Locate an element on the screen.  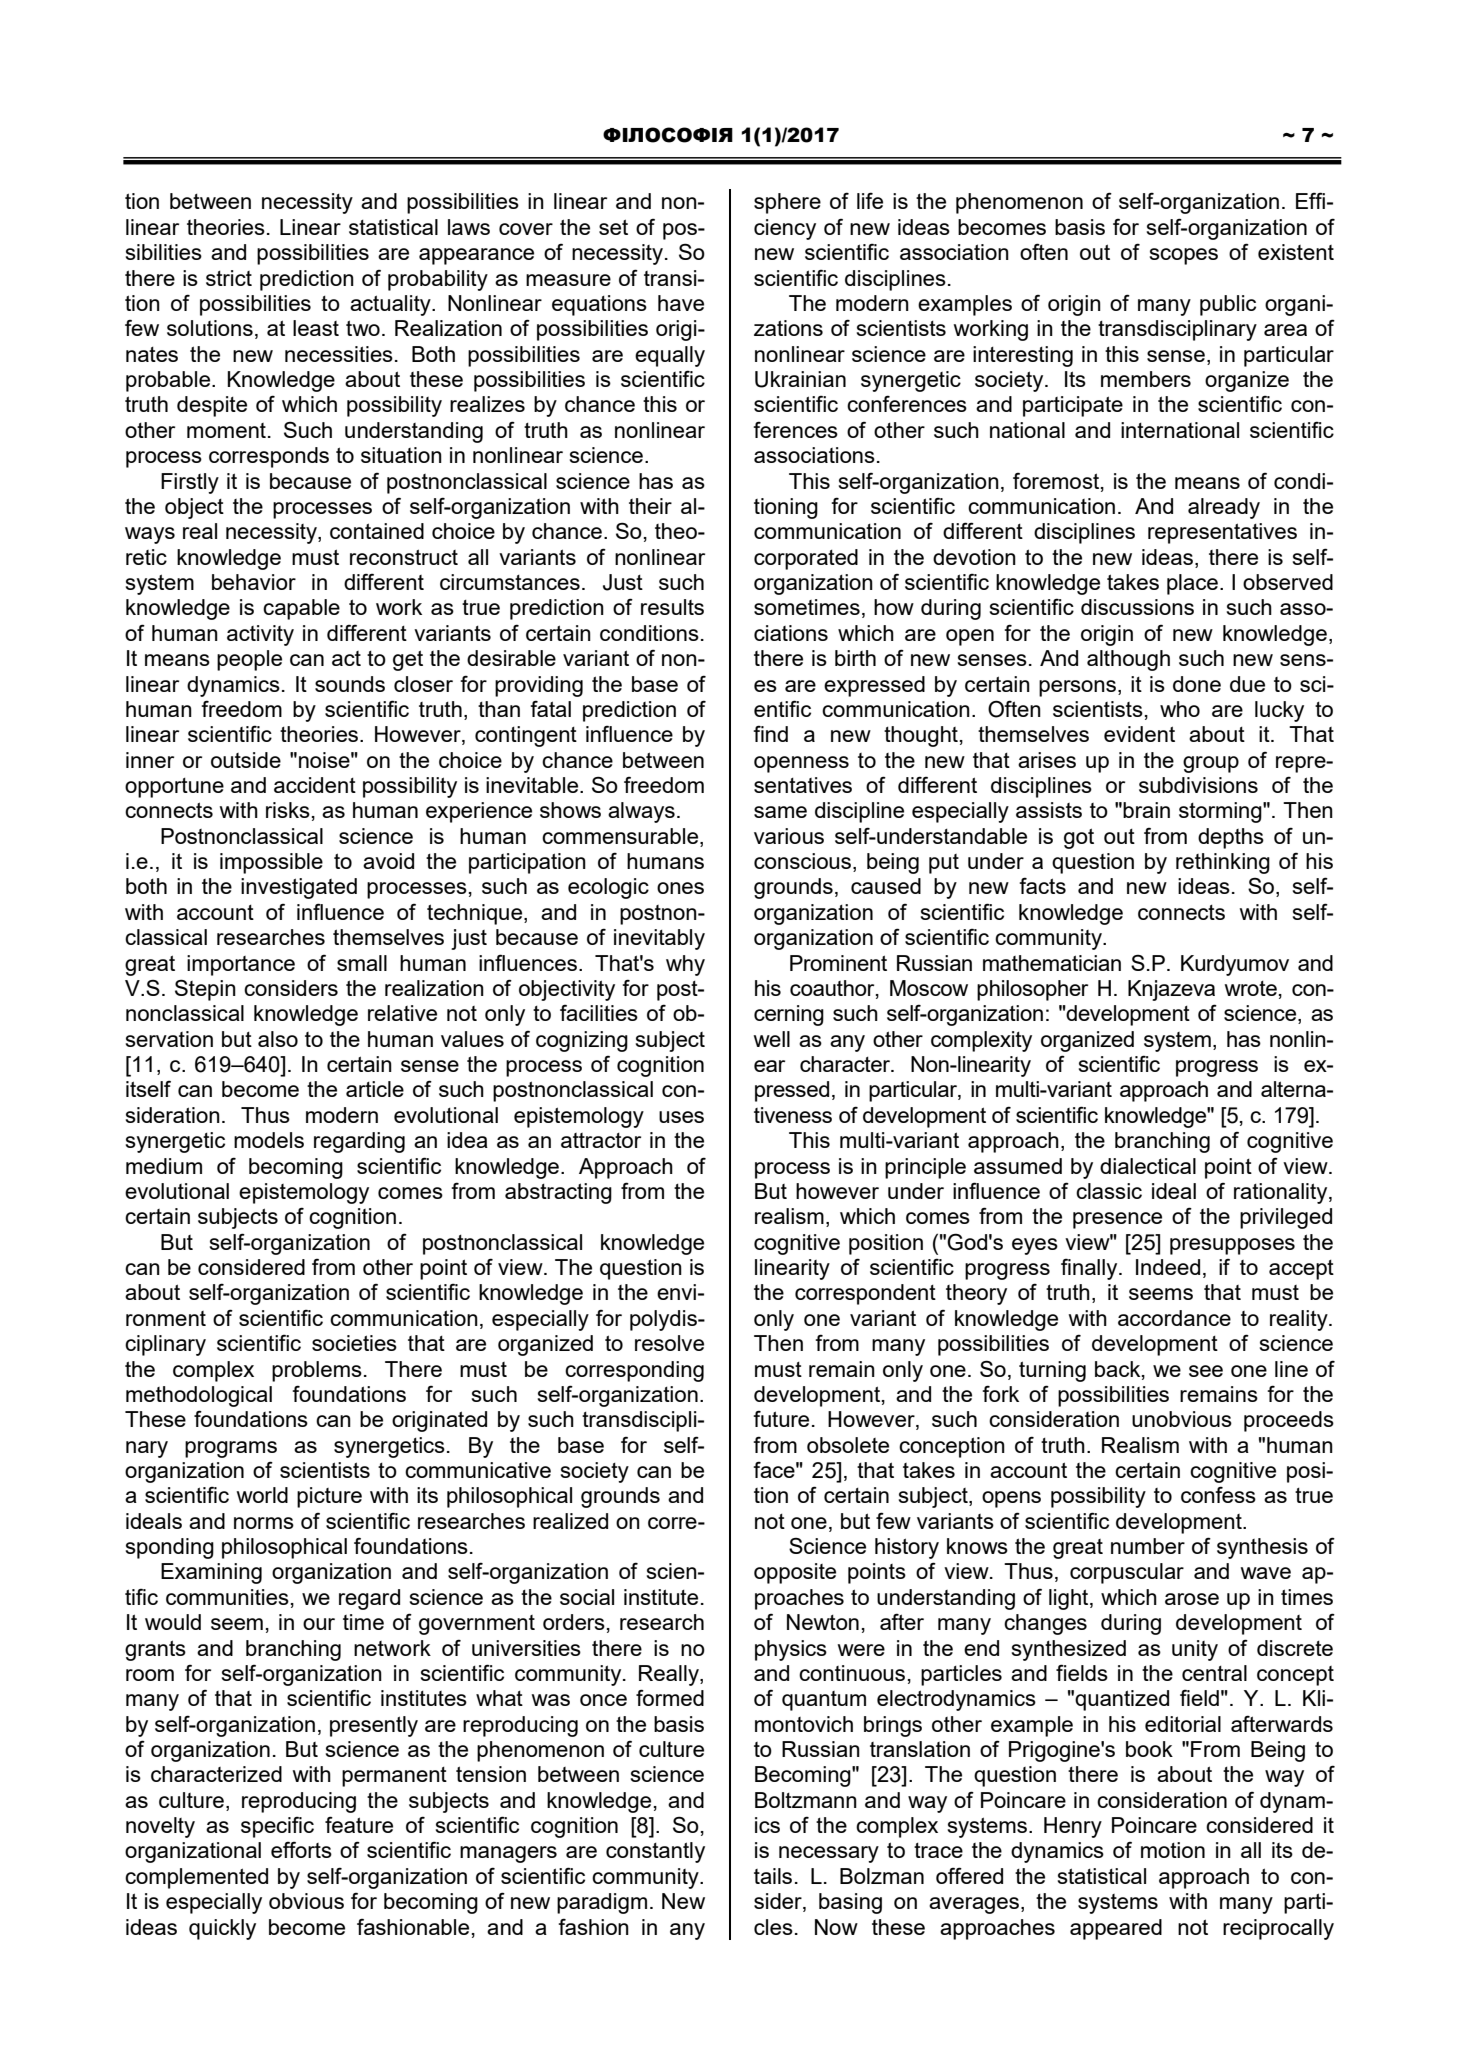
also is located at coordinates (278, 1039).
